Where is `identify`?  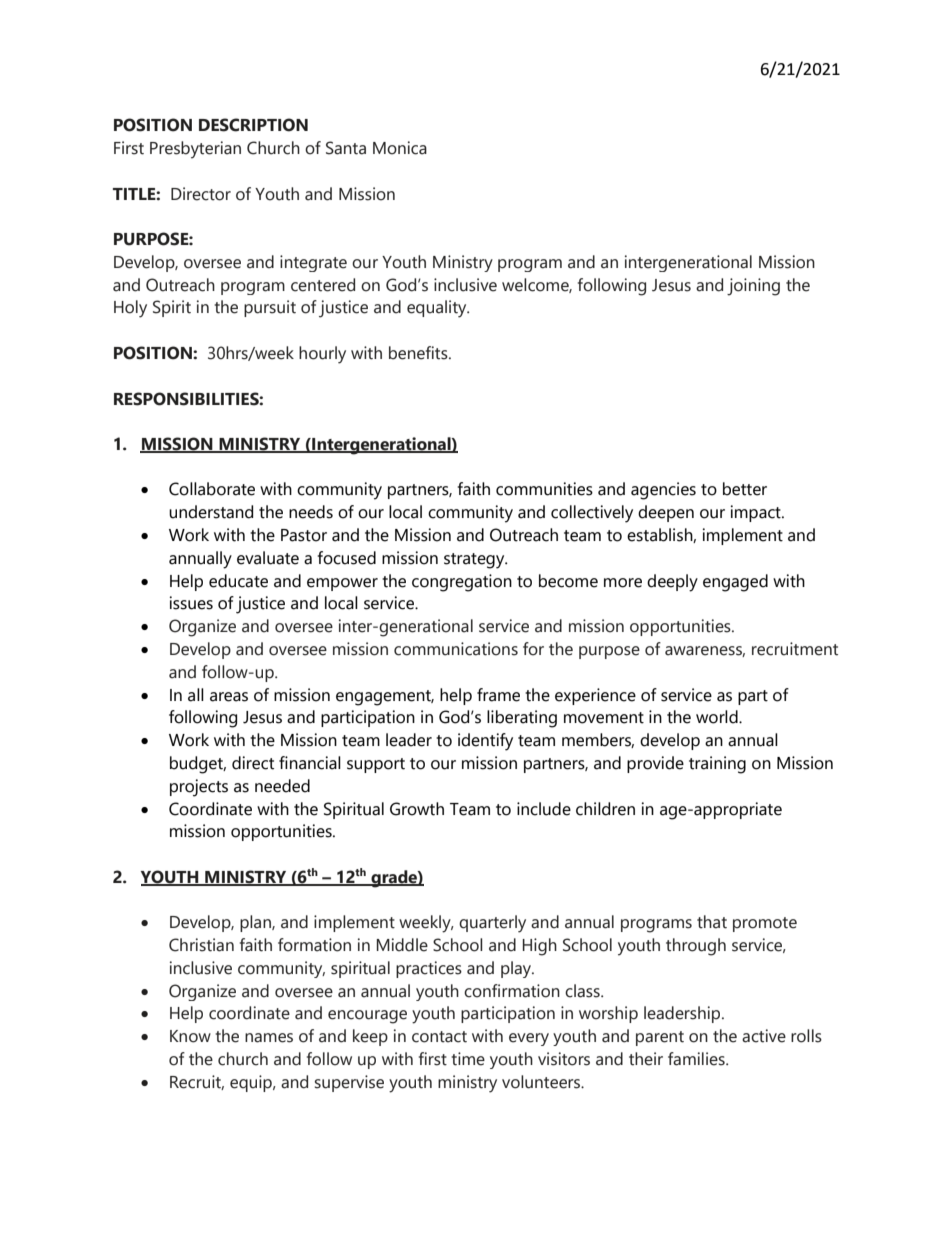 identify is located at coordinates (485, 742).
